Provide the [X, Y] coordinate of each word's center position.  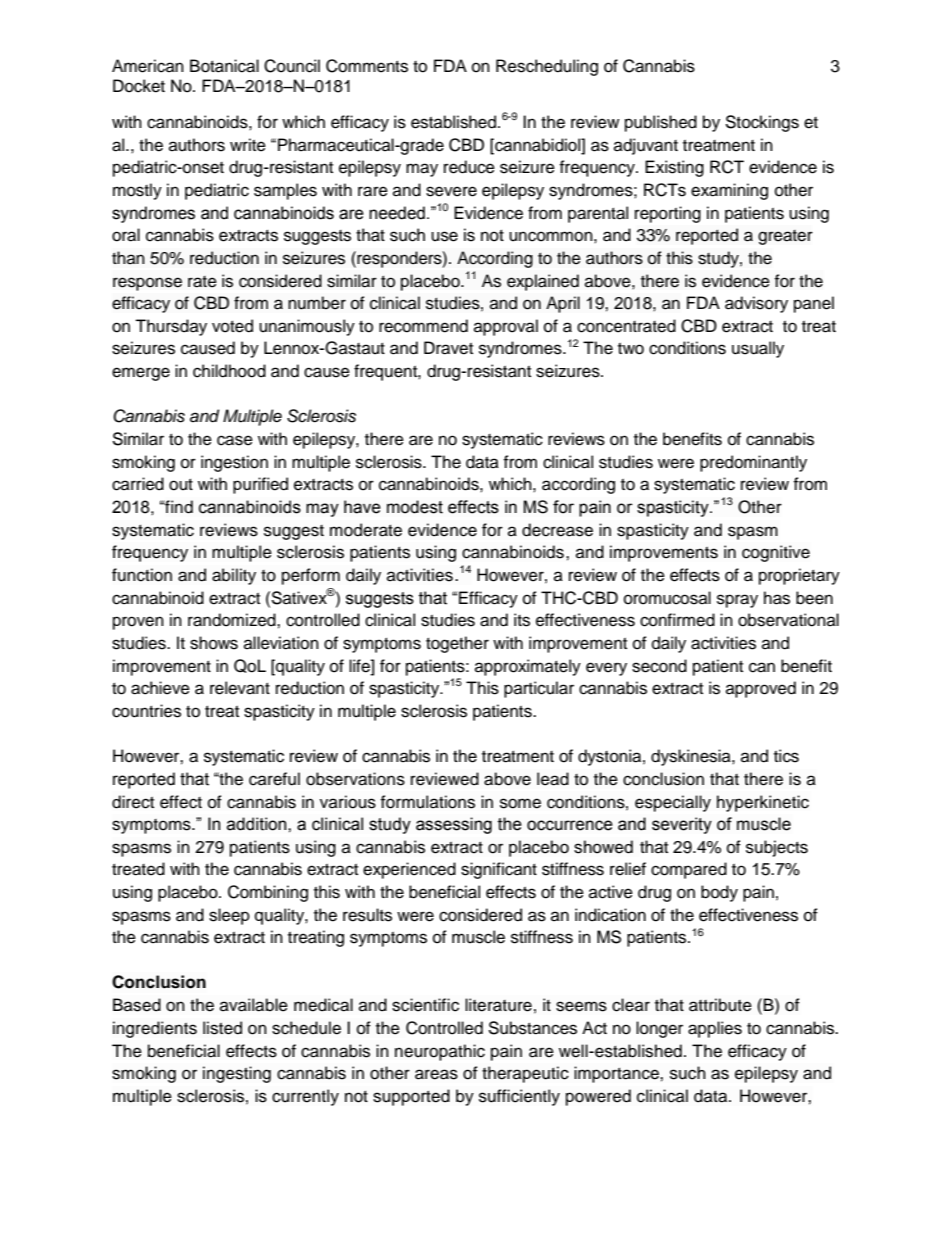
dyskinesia [692, 757]
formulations [427, 802]
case [235, 440]
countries [146, 711]
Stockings [762, 123]
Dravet [448, 348]
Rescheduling [547, 67]
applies [715, 1029]
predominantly [753, 463]
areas [436, 1074]
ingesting [237, 1074]
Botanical [224, 66]
